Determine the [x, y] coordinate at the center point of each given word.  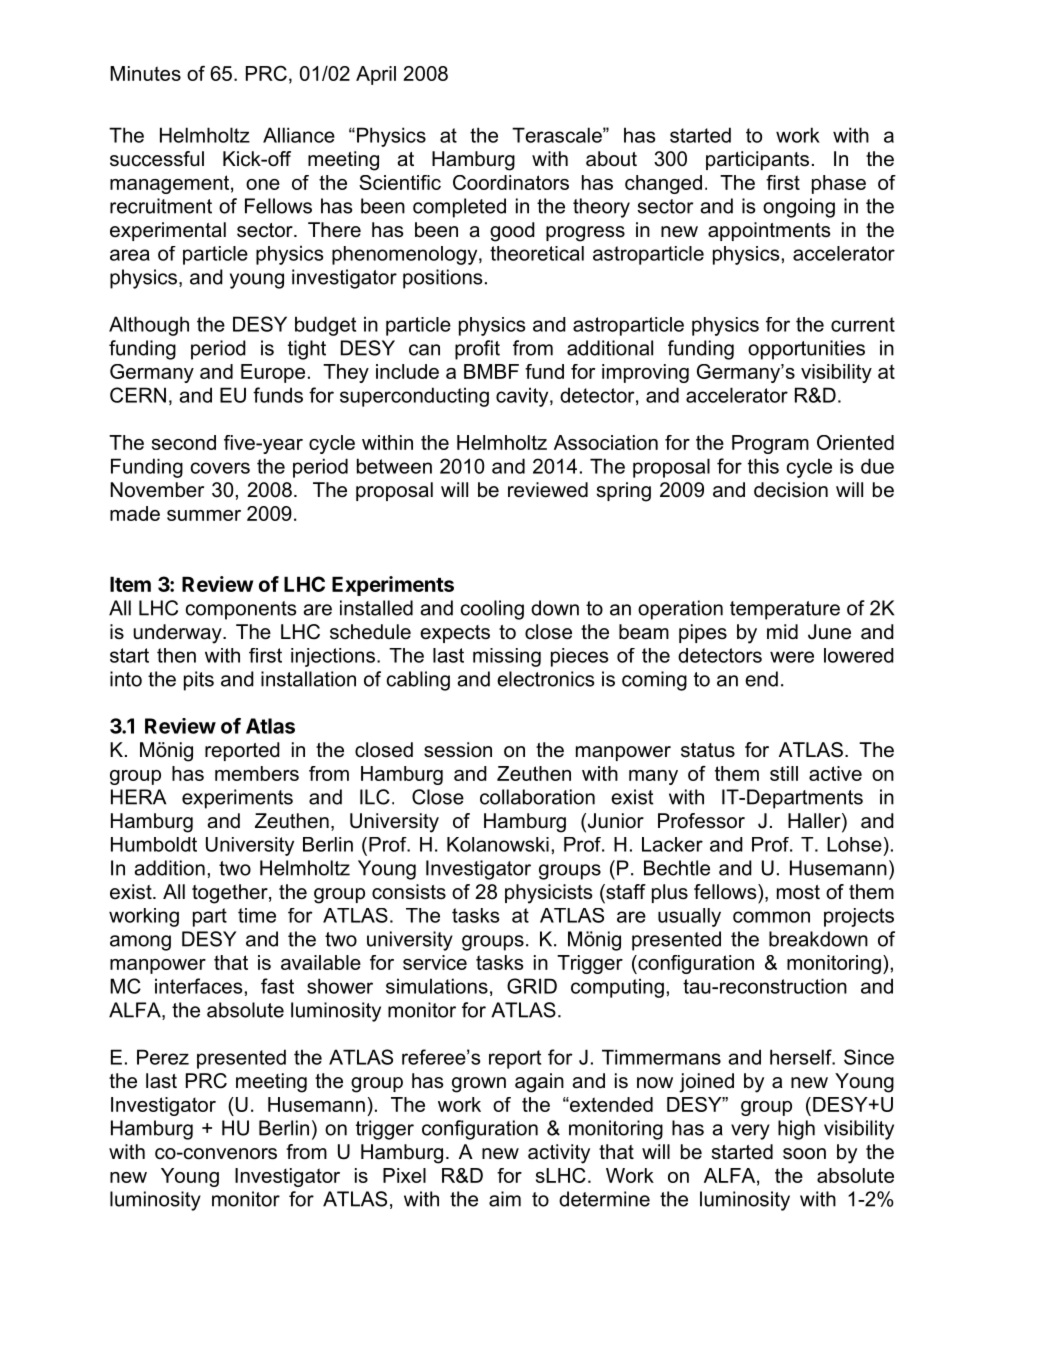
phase [839, 184]
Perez [163, 1057]
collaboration [537, 797]
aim [505, 1199]
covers [220, 468]
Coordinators [511, 182]
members [257, 773]
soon [804, 1154]
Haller [815, 822]
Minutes [145, 73]
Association [606, 442]
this [763, 466]
